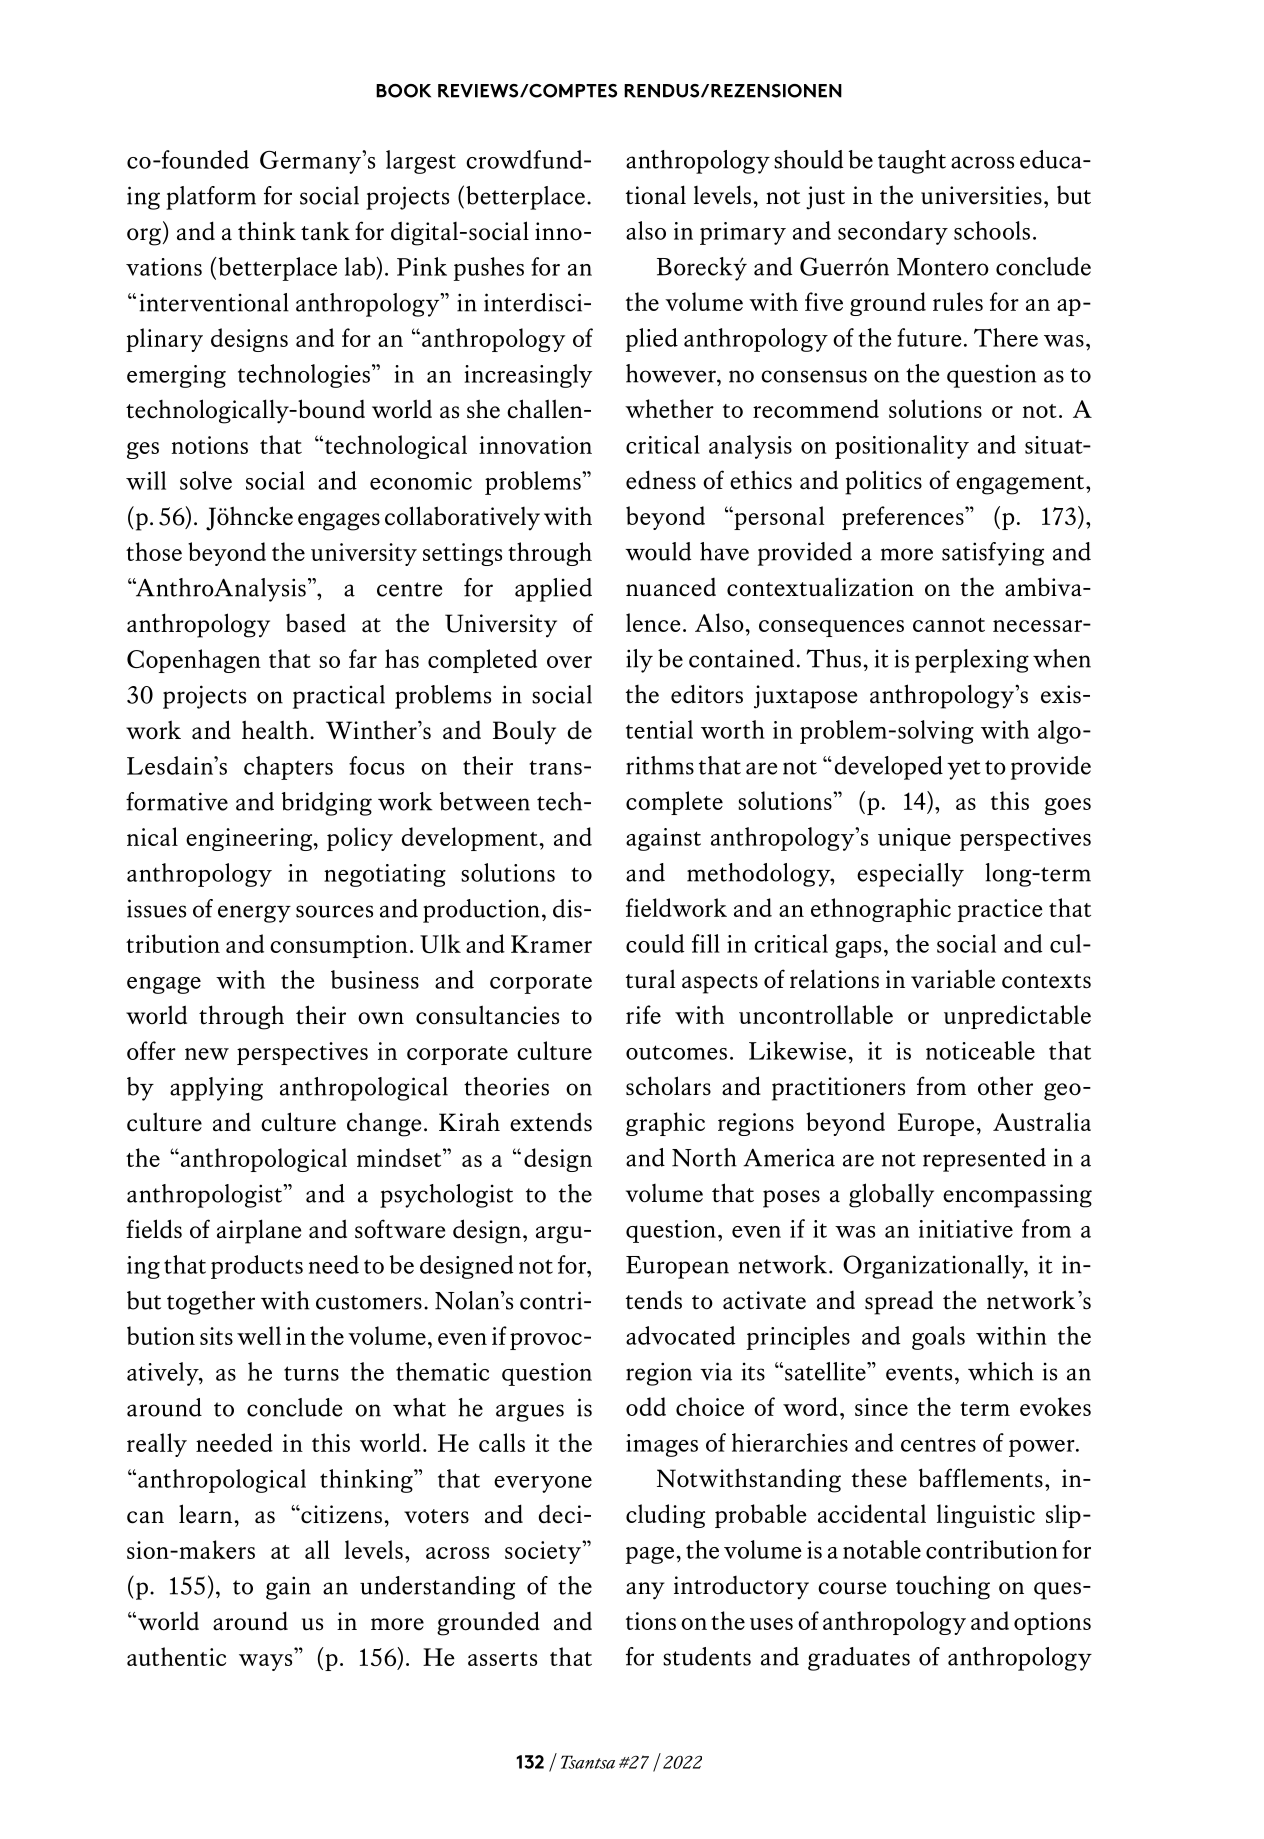 This image has height=1839, width=1264. What do you see at coordinates (680, 1335) in the image?
I see `advocated` at bounding box center [680, 1335].
